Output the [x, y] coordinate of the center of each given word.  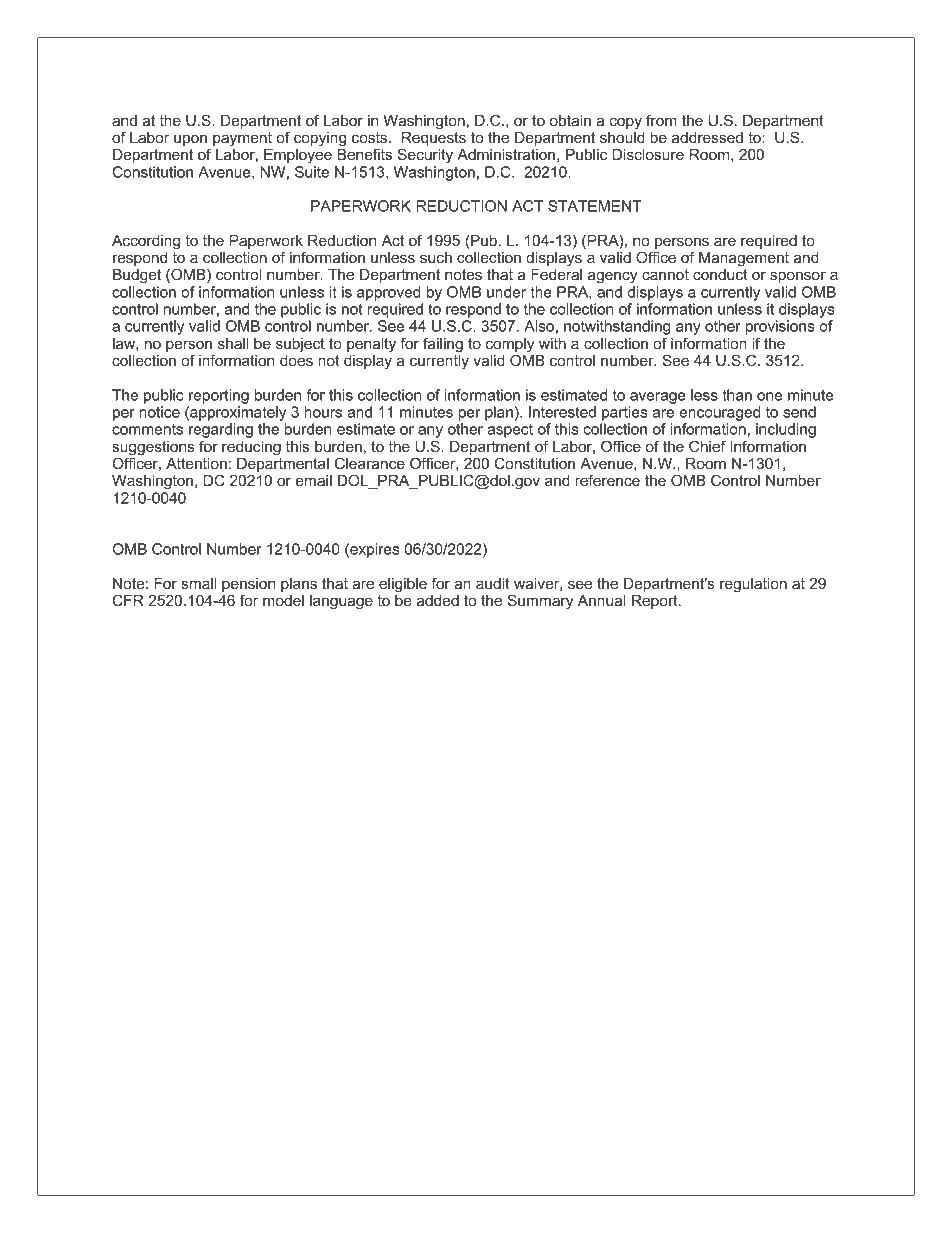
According [146, 242]
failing [443, 345]
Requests [433, 140]
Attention [196, 463]
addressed [707, 137]
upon [190, 140]
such [436, 257]
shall [233, 343]
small [199, 583]
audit [493, 583]
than [737, 395]
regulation [753, 585]
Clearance [370, 463]
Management [744, 259]
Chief [707, 446]
